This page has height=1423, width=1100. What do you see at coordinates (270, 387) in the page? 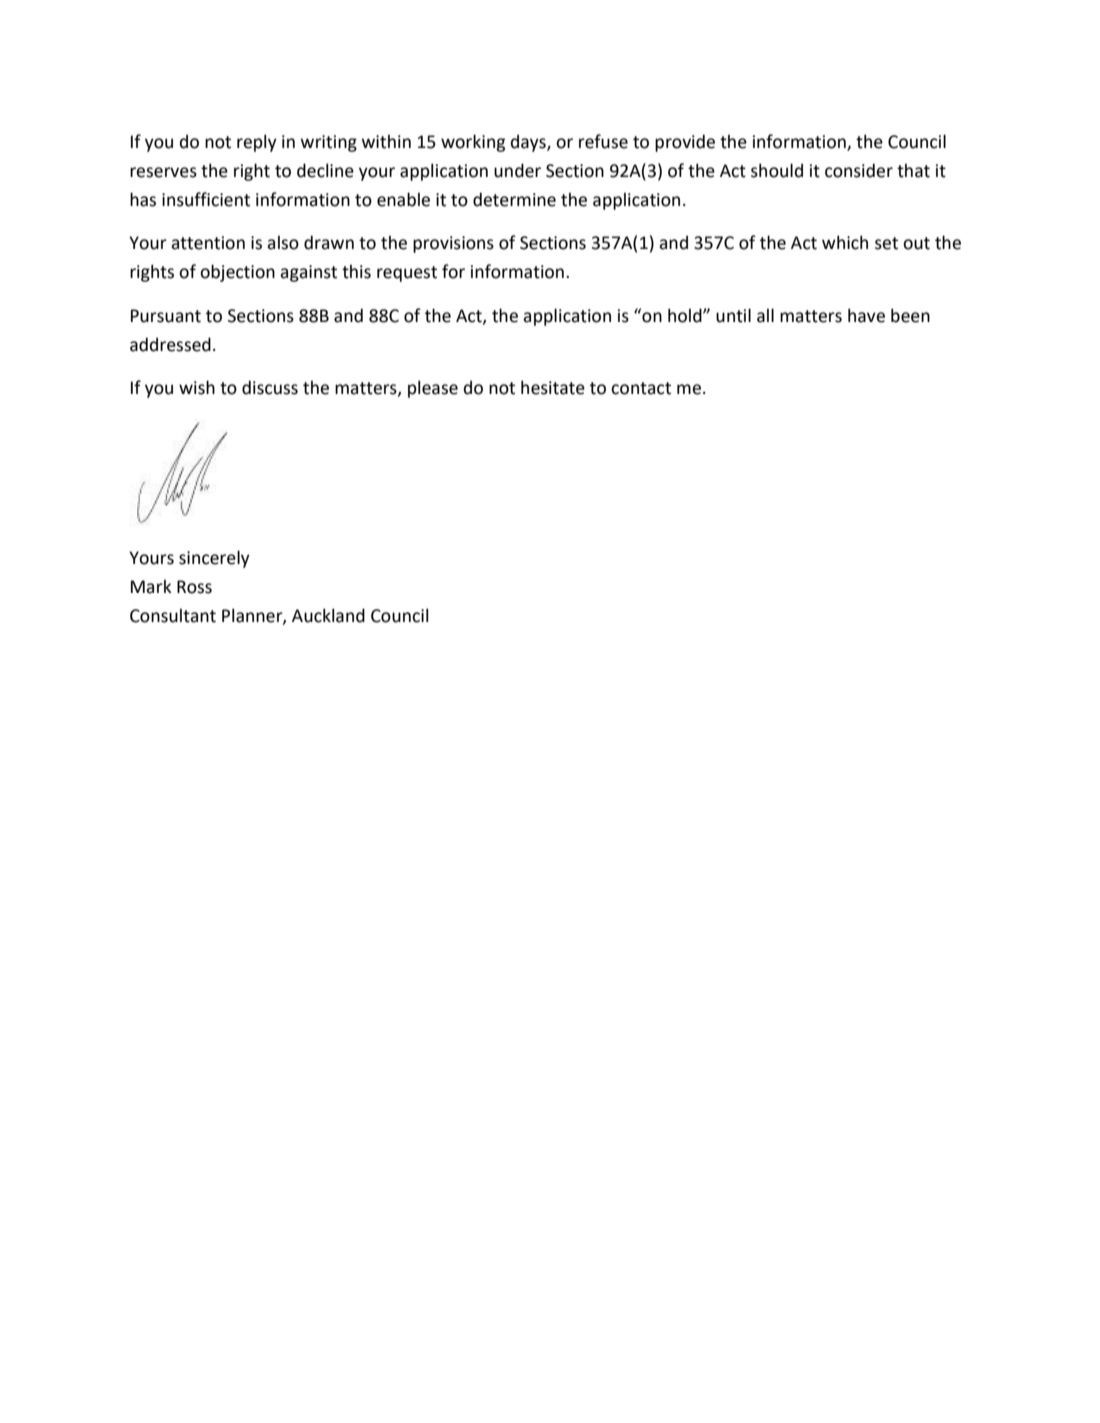
I see `discuss` at bounding box center [270, 387].
